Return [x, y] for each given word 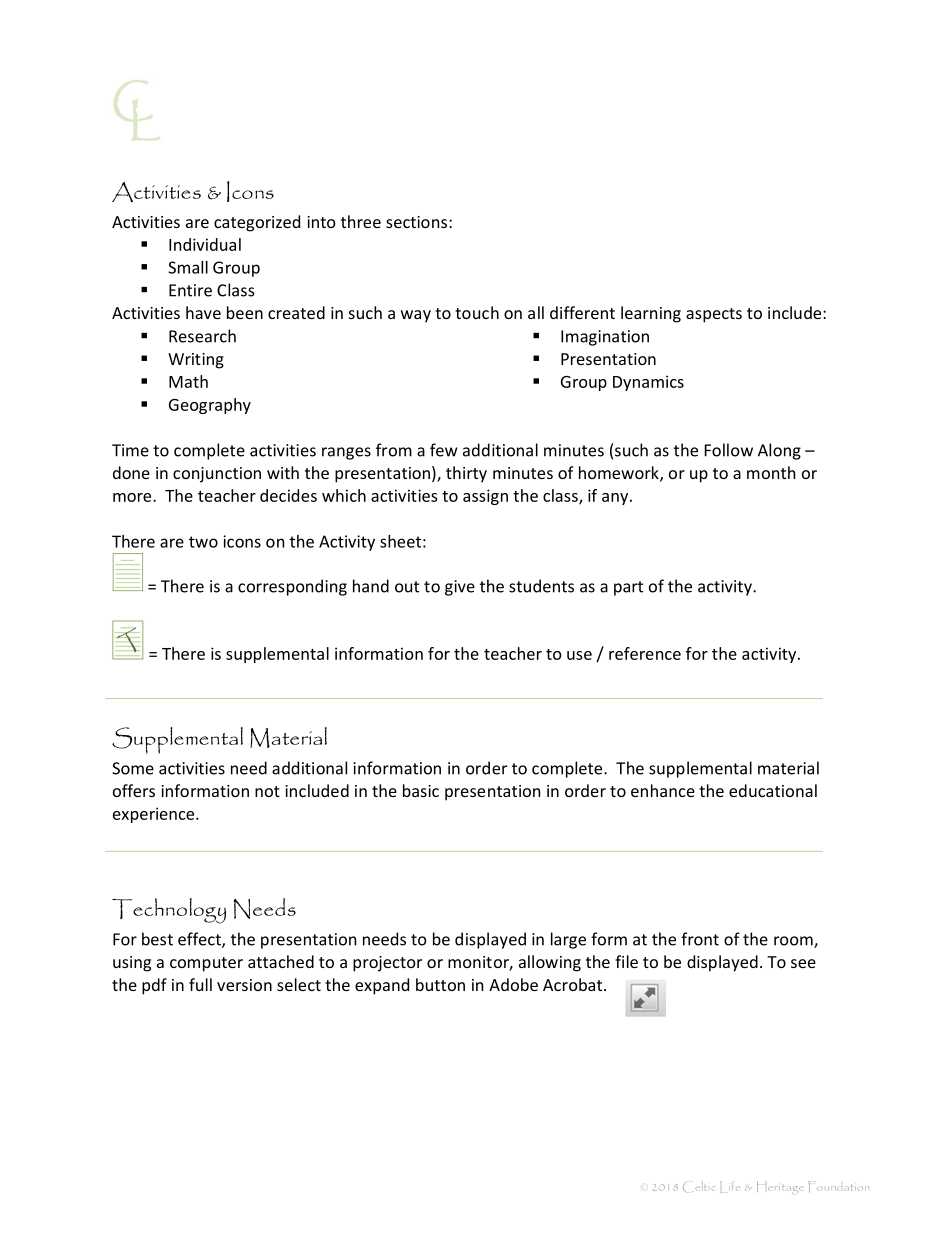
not [267, 791]
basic [421, 790]
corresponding [292, 587]
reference [645, 653]
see [803, 963]
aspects [714, 315]
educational [773, 790]
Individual [205, 244]
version [244, 985]
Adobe [513, 984]
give [460, 588]
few [443, 450]
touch [477, 312]
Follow [729, 450]
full [200, 984]
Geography [210, 406]
